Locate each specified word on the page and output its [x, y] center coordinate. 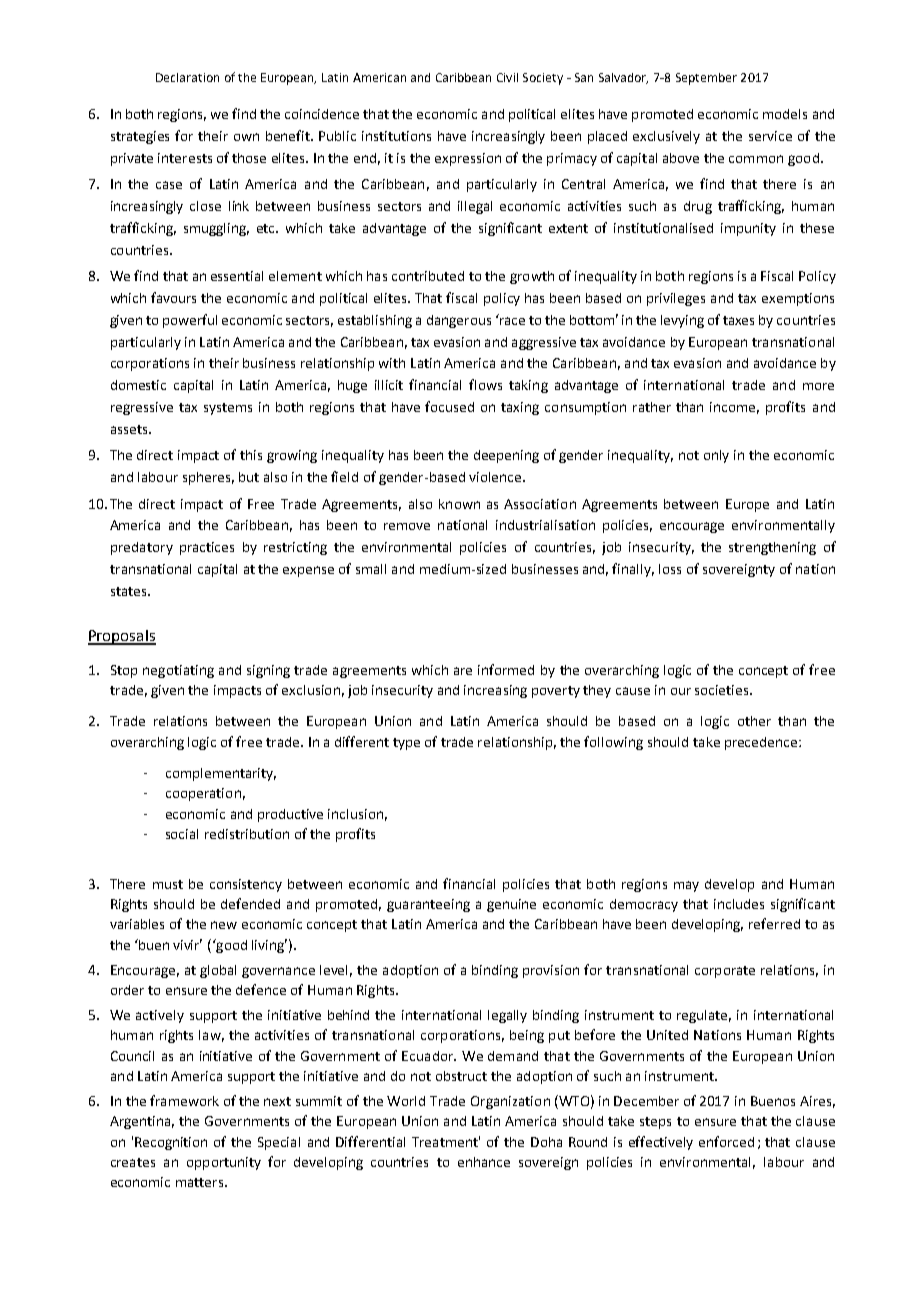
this [251, 455]
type [406, 744]
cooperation [203, 794]
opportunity [224, 1163]
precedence [761, 743]
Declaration [187, 77]
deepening [506, 456]
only [716, 456]
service [770, 136]
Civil [507, 77]
